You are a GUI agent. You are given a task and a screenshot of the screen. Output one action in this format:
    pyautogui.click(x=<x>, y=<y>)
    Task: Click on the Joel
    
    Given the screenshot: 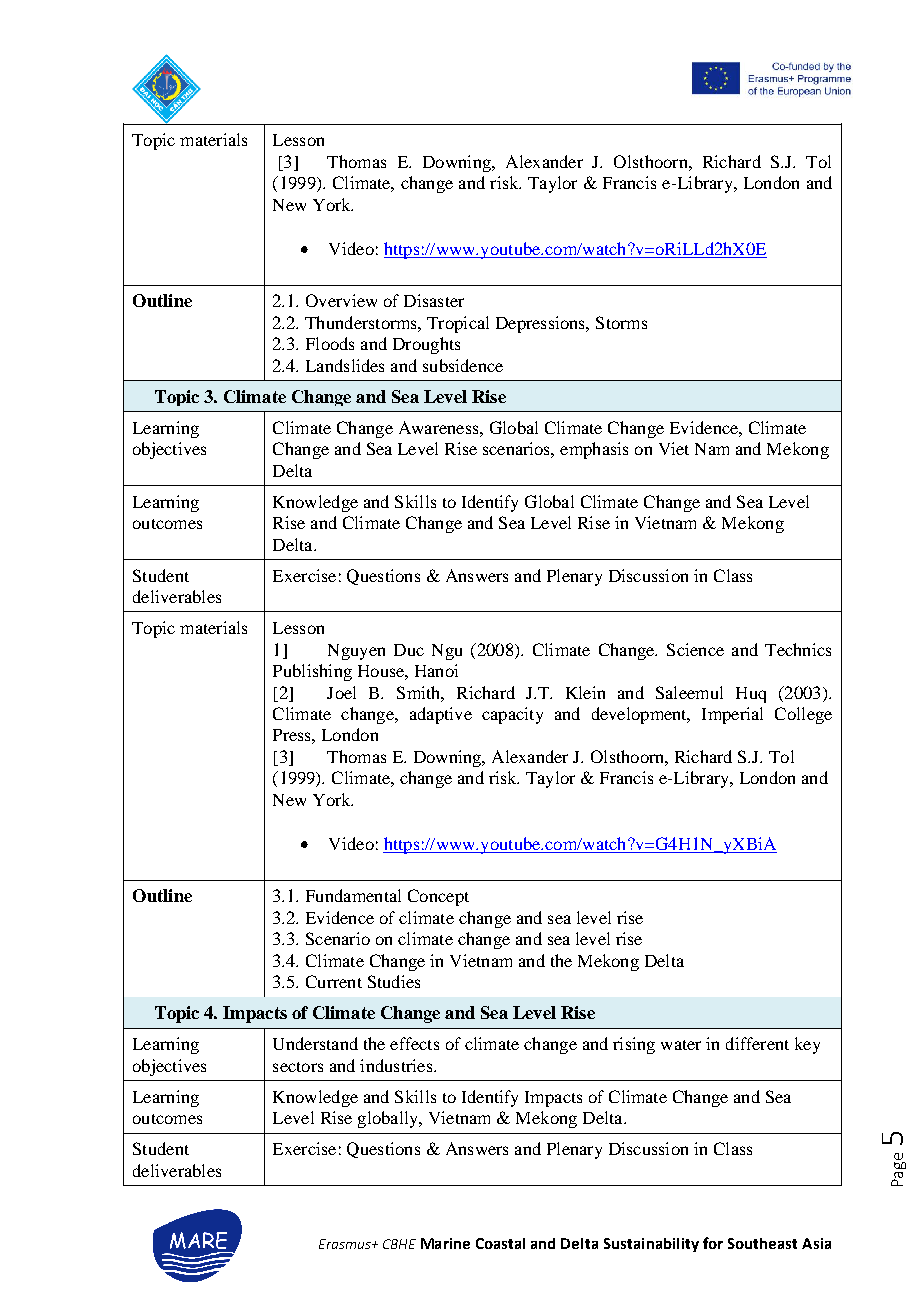 What is the action you would take?
    pyautogui.click(x=341, y=692)
